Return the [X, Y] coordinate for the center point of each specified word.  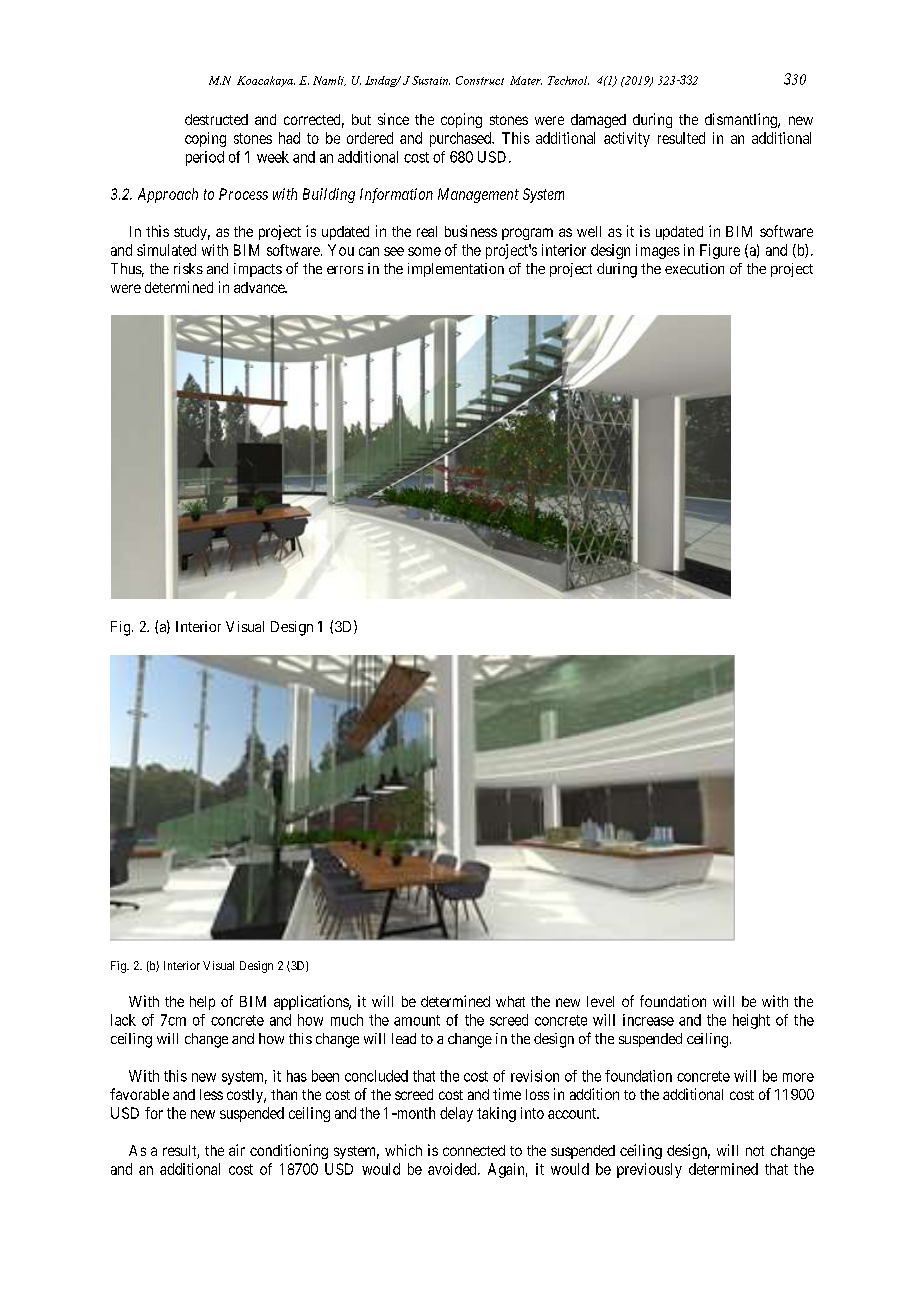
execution [694, 268]
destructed [216, 119]
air [237, 1150]
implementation [456, 270]
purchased [461, 139]
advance [260, 287]
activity [627, 139]
